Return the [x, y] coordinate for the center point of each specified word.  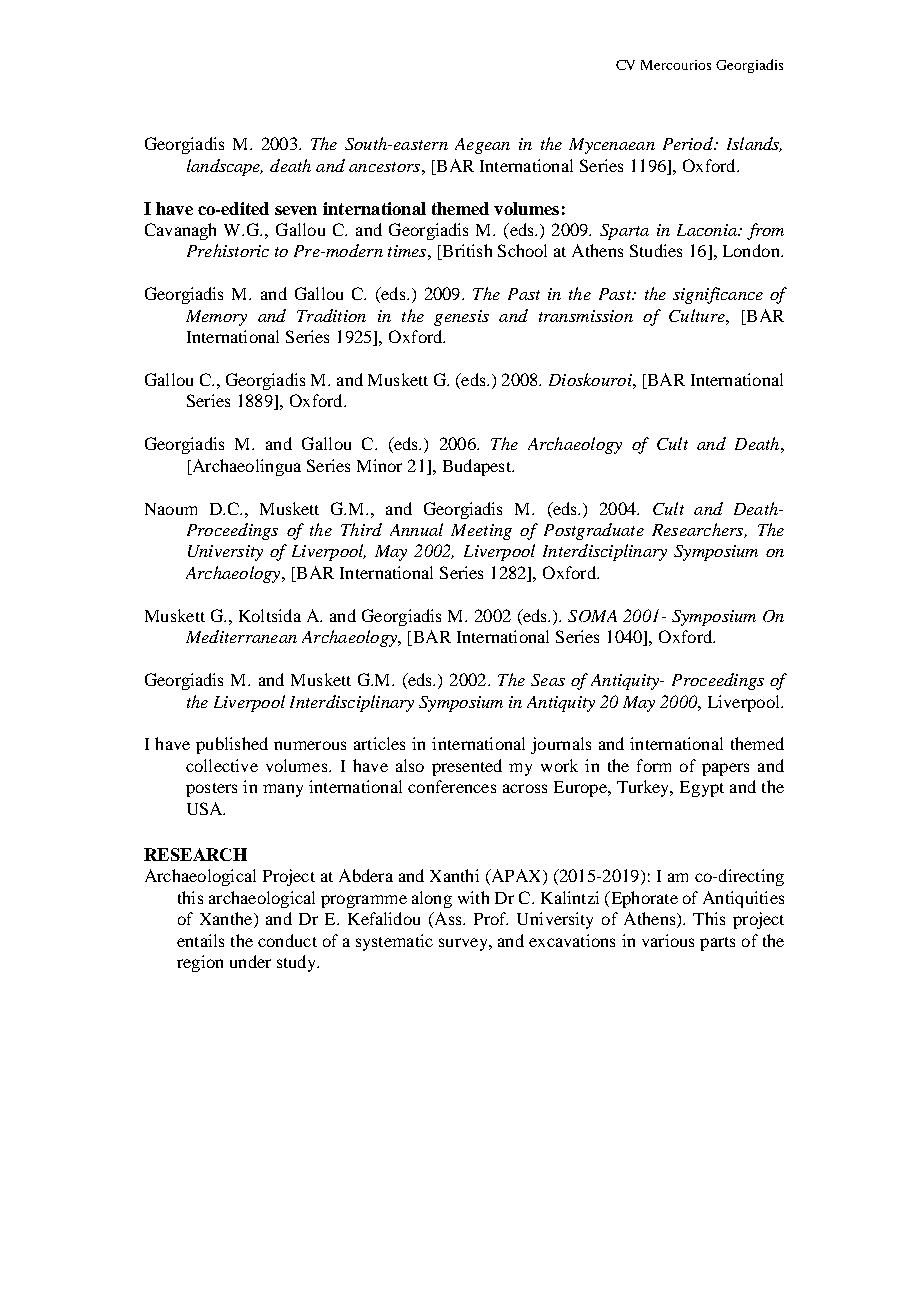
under [250, 961]
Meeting [481, 532]
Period [689, 143]
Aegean [482, 146]
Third [361, 529]
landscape [225, 167]
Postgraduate [594, 531]
